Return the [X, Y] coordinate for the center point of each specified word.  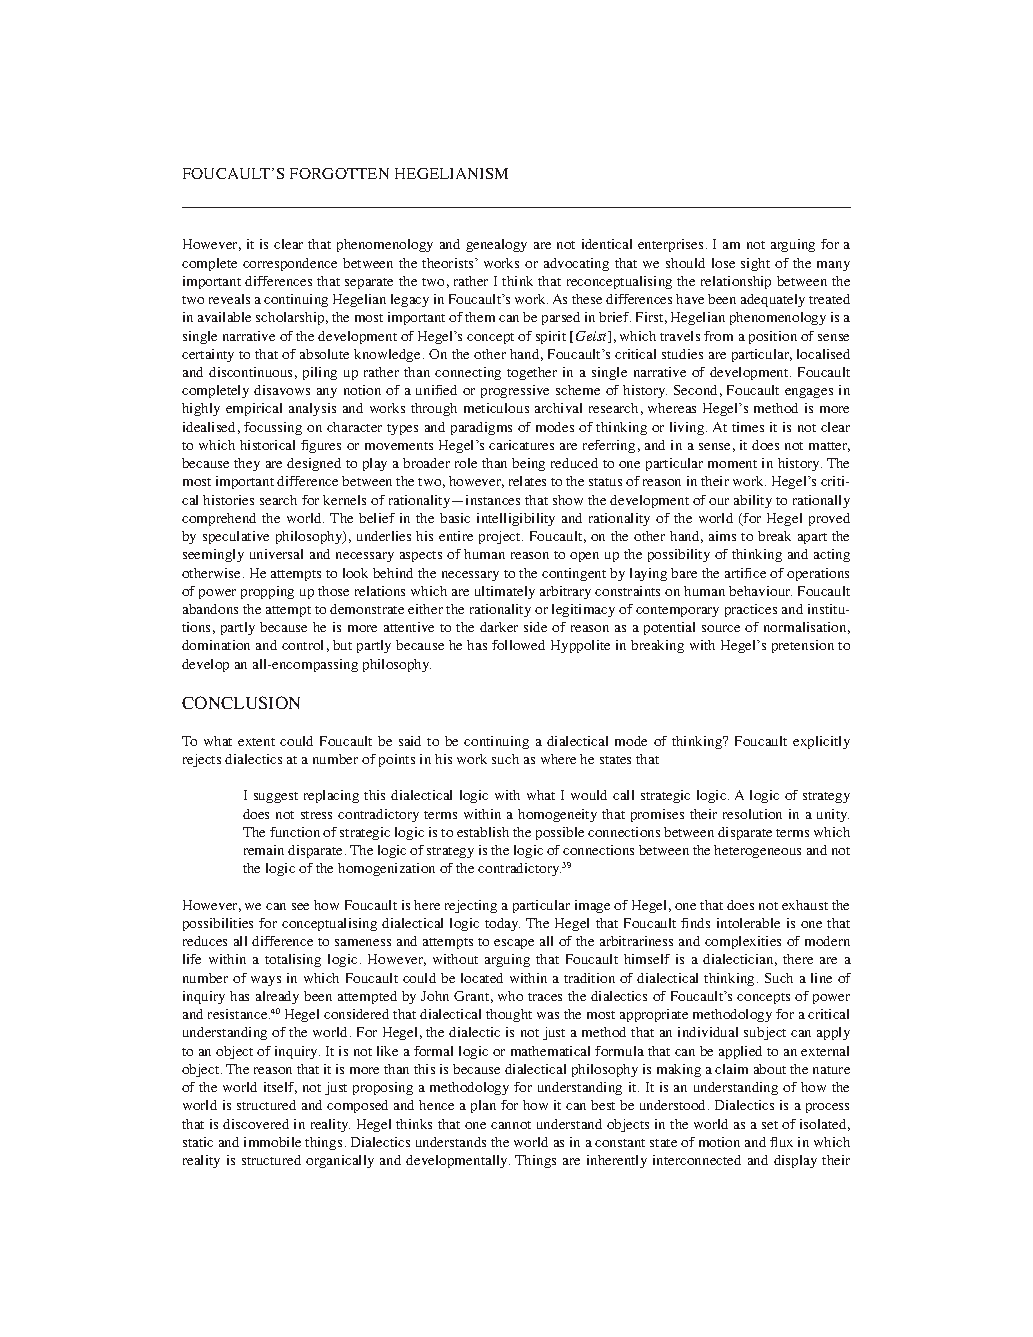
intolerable [748, 923]
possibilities [218, 924]
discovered [256, 1124]
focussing [273, 428]
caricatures [521, 445]
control [302, 645]
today [502, 924]
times [748, 427]
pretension [803, 646]
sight [755, 264]
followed [518, 645]
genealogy [496, 245]
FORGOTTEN [339, 173]
